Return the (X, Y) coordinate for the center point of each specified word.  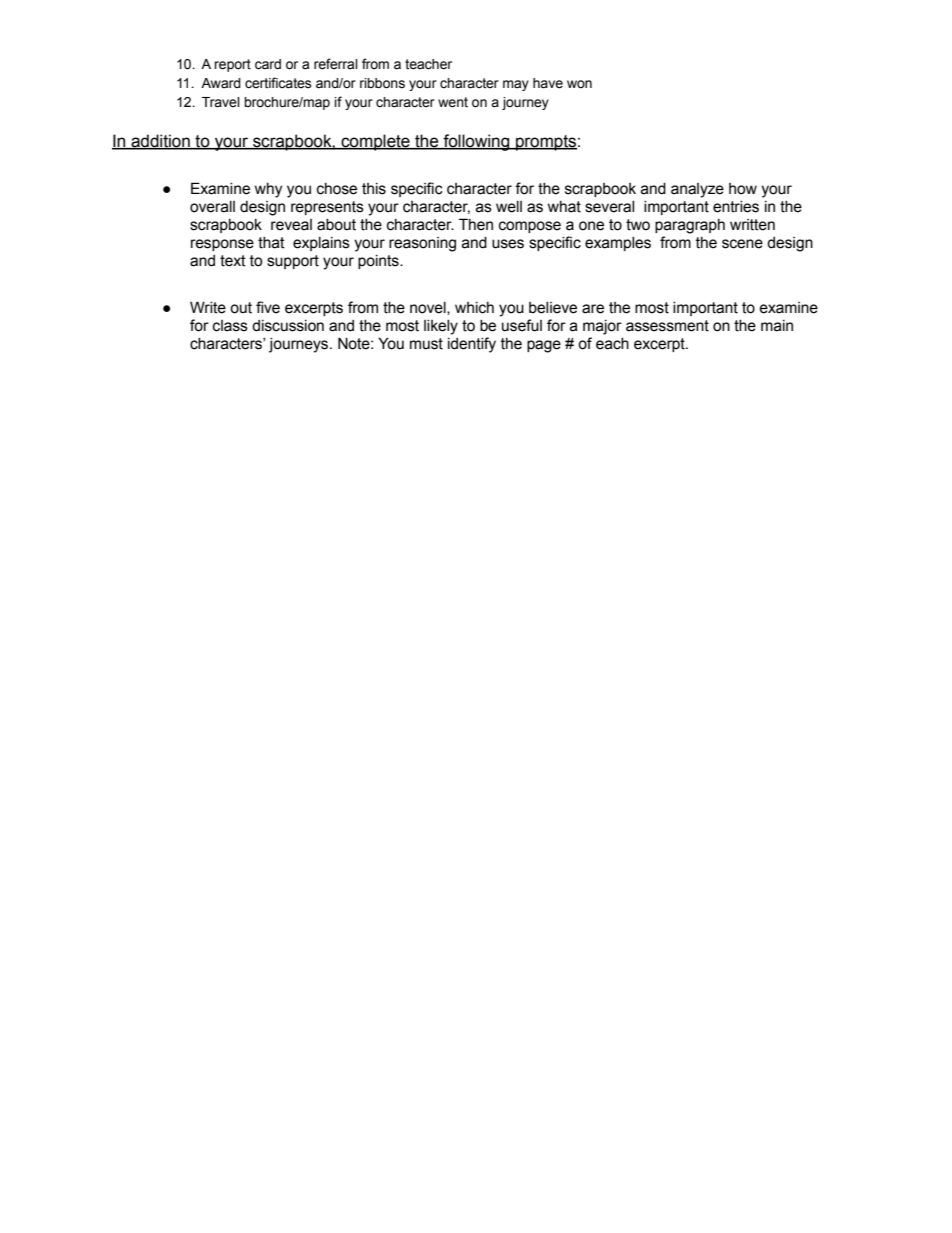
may (516, 85)
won (579, 84)
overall (212, 206)
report (232, 65)
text (233, 261)
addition (160, 142)
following (476, 142)
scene (742, 244)
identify (472, 345)
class (230, 326)
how (743, 189)
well (509, 206)
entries (736, 206)
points (379, 262)
